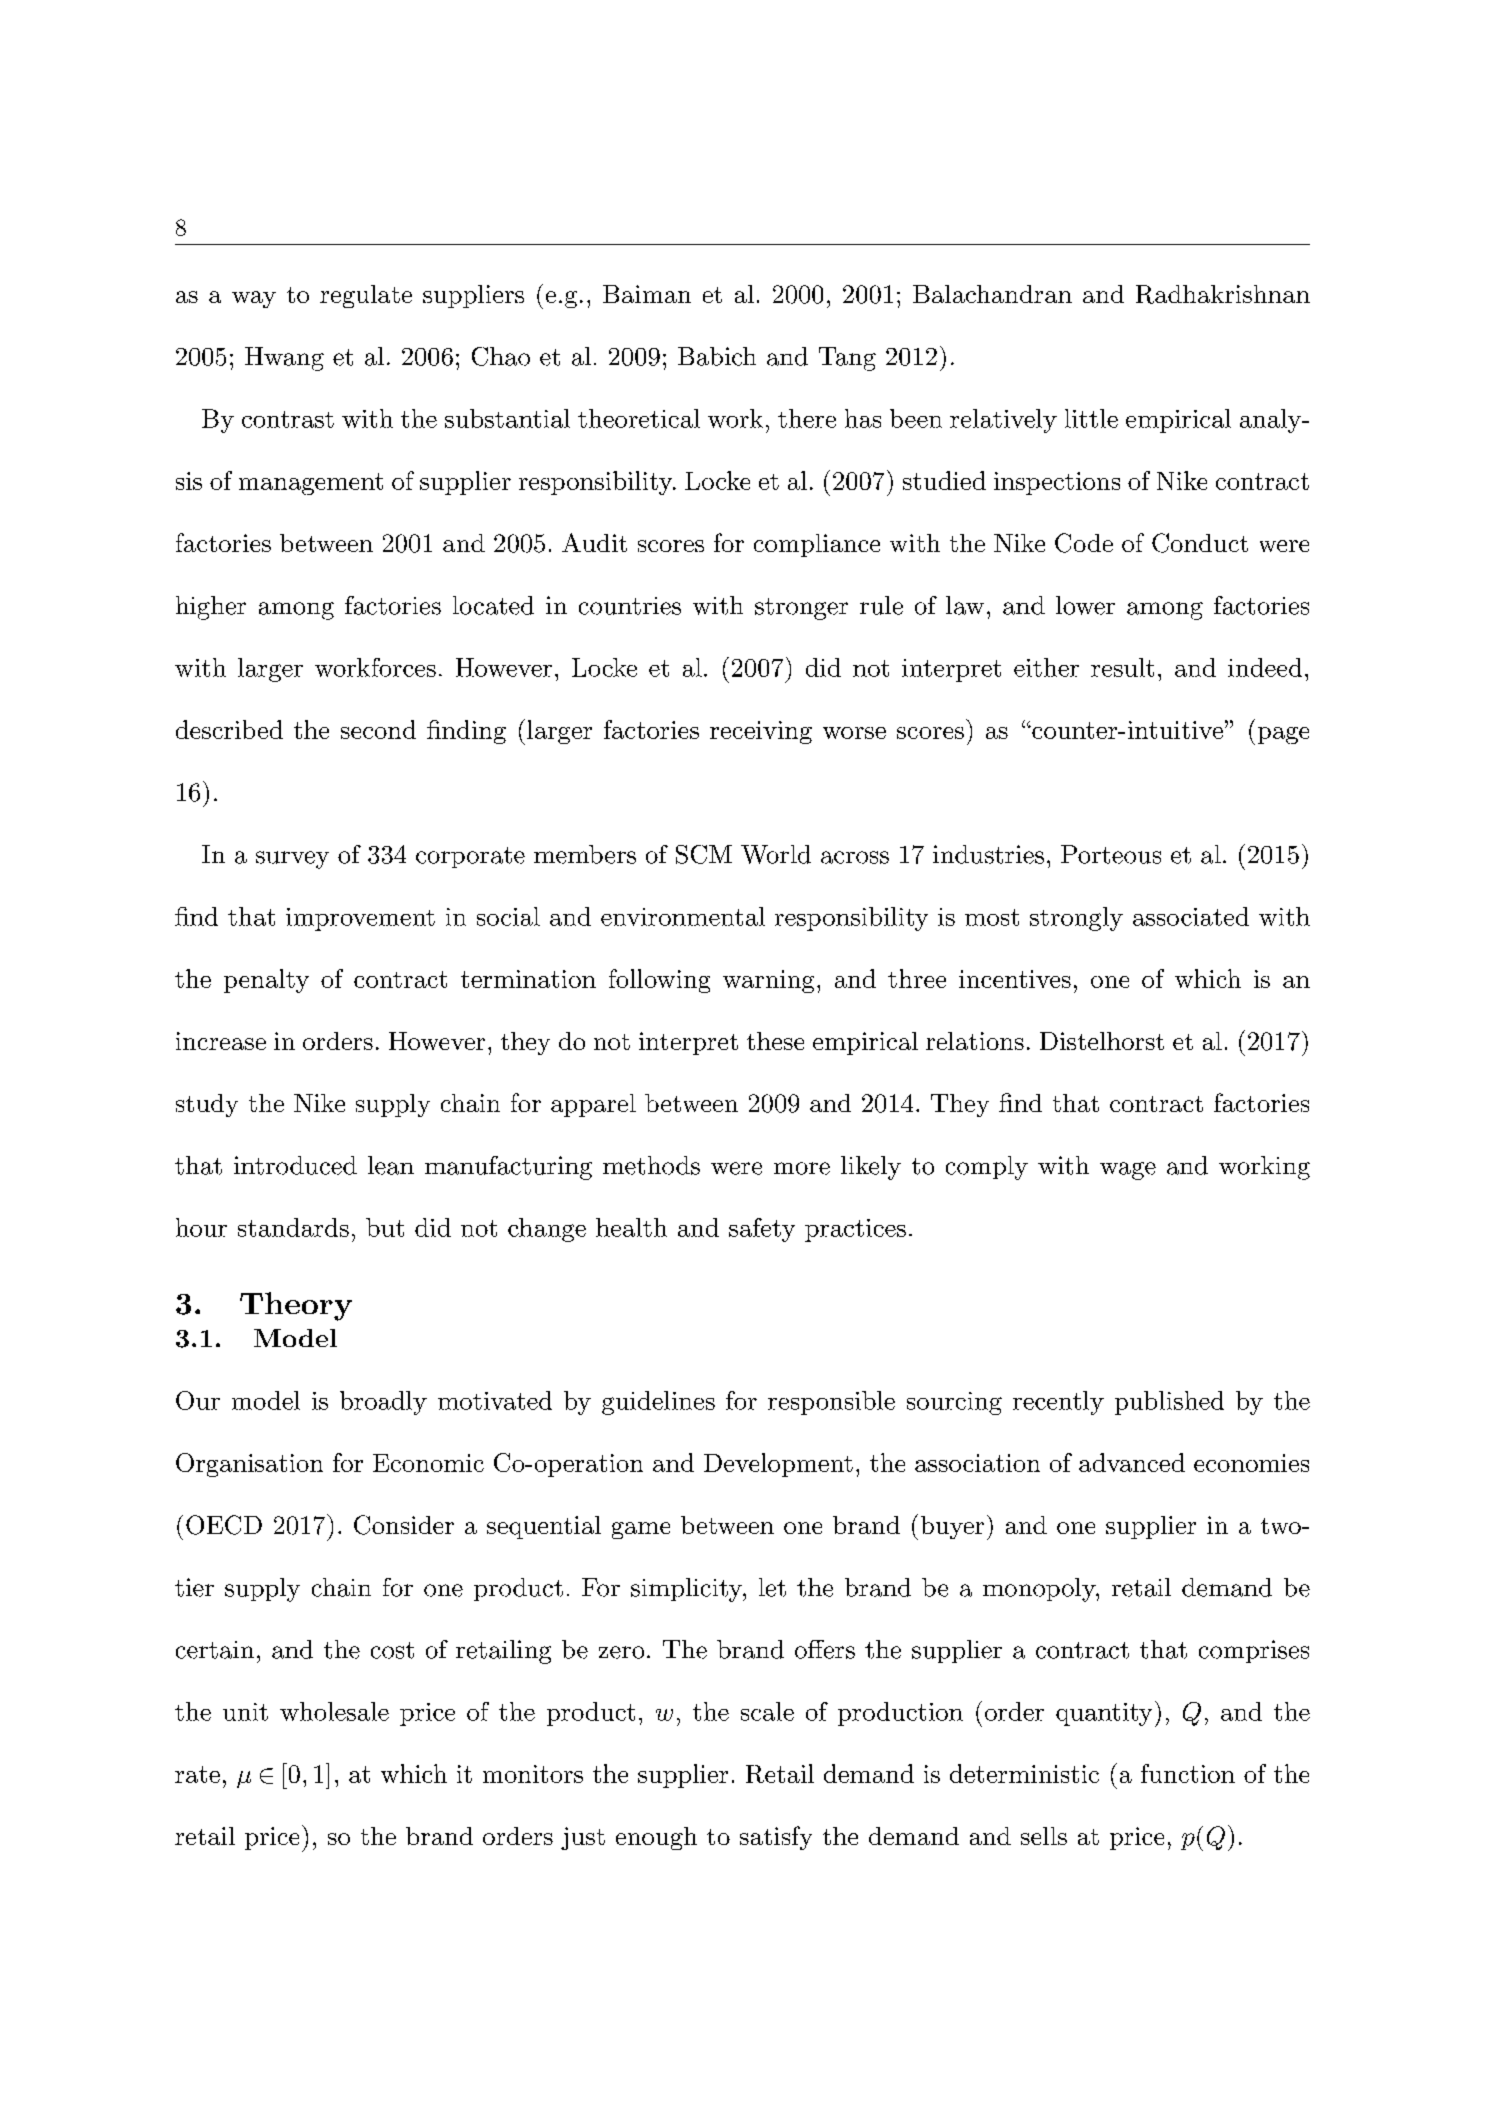 The image size is (1485, 2101). Describe the element at coordinates (1128, 1171) in the page. I see `wage` at that location.
